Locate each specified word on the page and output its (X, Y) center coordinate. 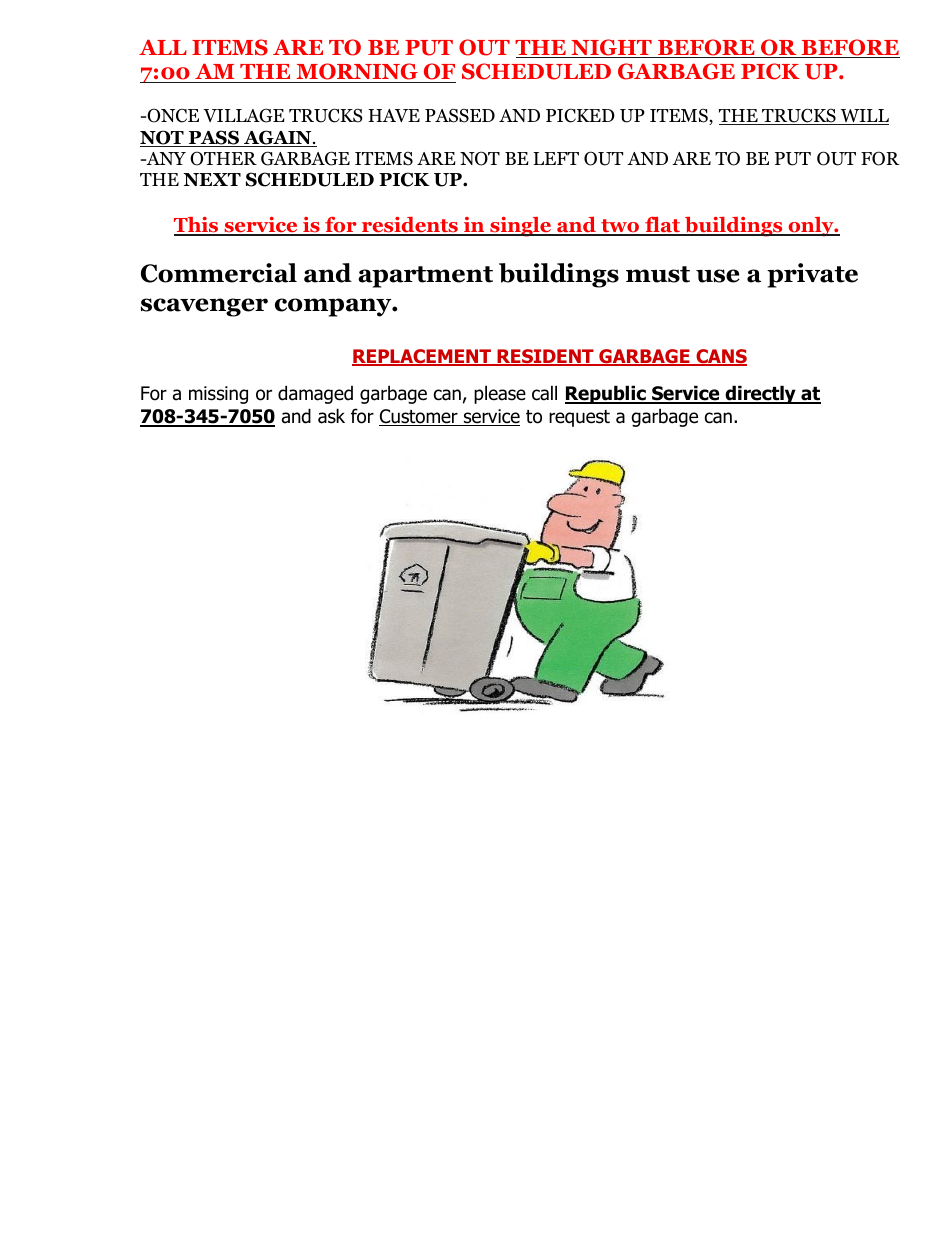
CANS (720, 357)
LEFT (556, 158)
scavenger (204, 307)
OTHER (223, 158)
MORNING (357, 73)
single (521, 227)
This (197, 226)
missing (218, 395)
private (812, 275)
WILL (863, 117)
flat (663, 225)
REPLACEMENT (422, 357)
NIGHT (611, 48)
